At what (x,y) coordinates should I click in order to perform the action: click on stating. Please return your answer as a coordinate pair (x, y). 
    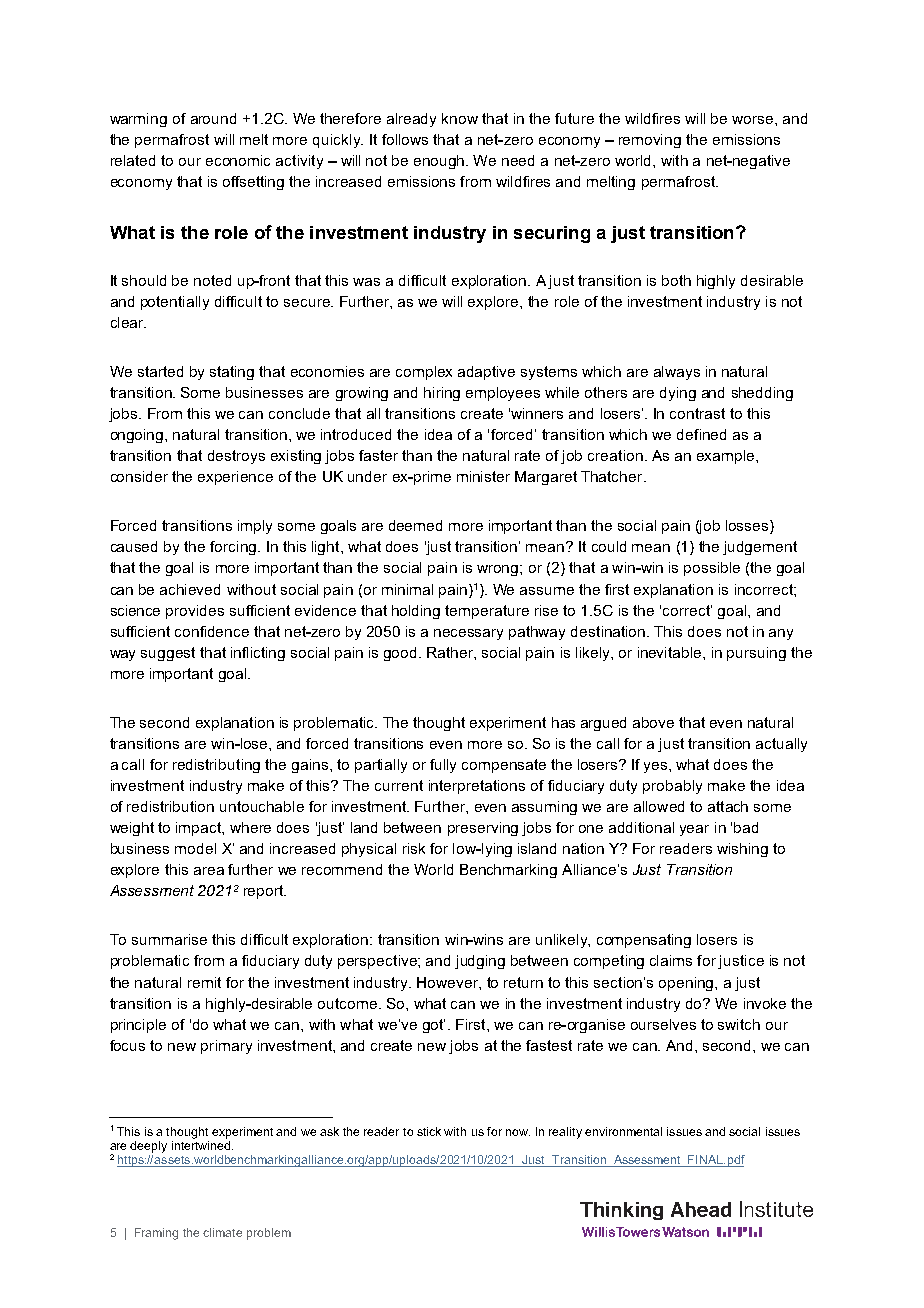
    Looking at the image, I should click on (232, 373).
